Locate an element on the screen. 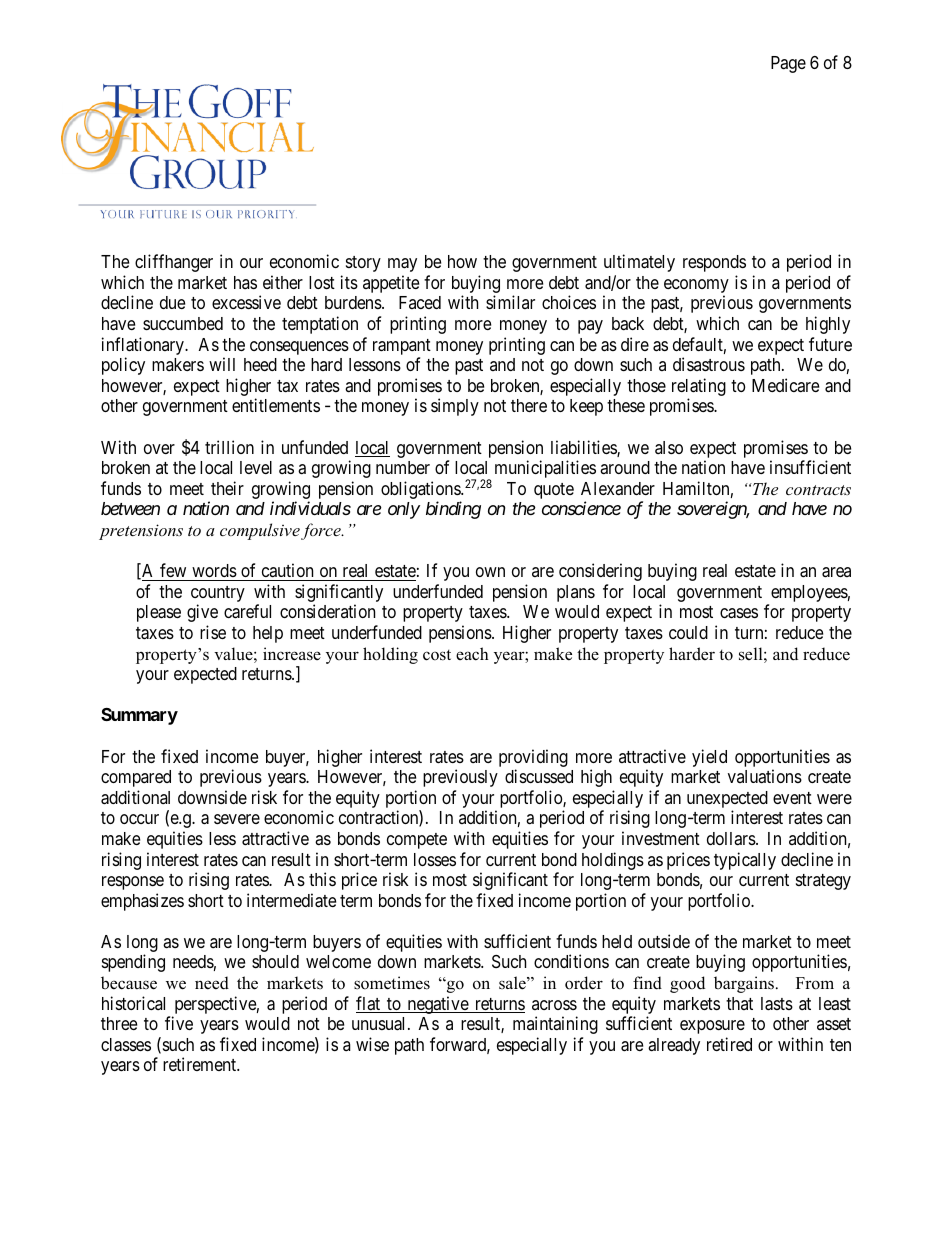 The image size is (952, 1233). binding is located at coordinates (453, 510).
